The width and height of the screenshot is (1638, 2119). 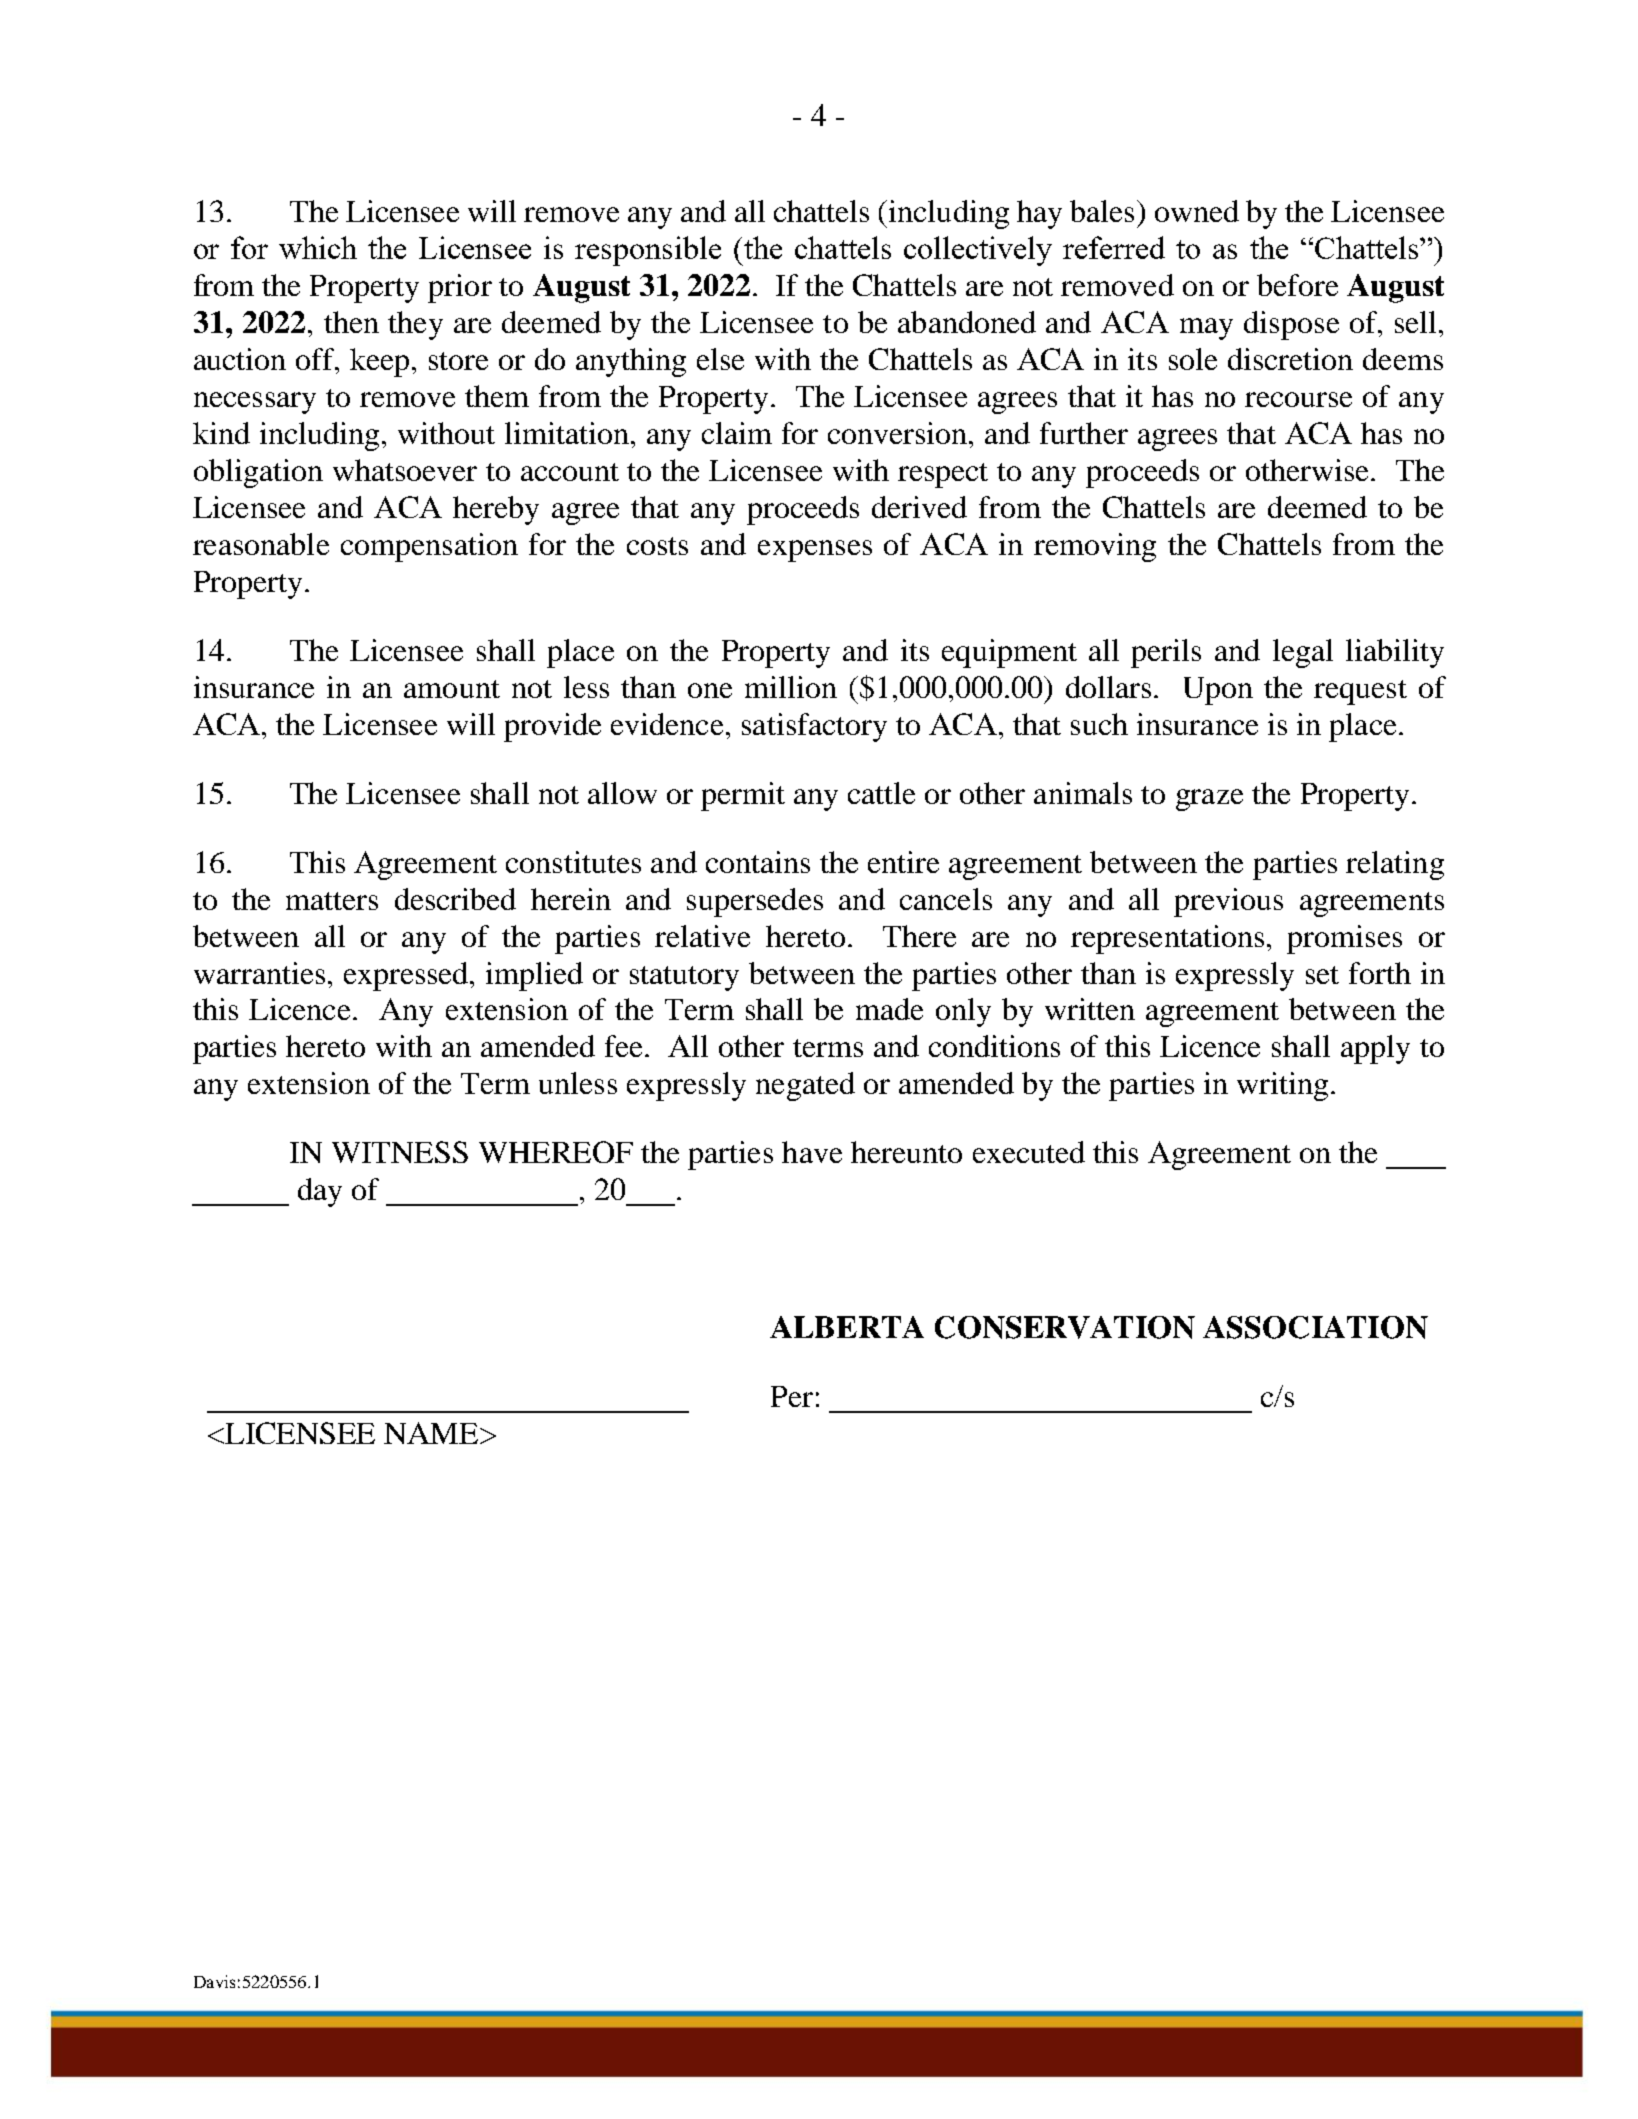 What do you see at coordinates (452, 689) in the screenshot?
I see `amount` at bounding box center [452, 689].
